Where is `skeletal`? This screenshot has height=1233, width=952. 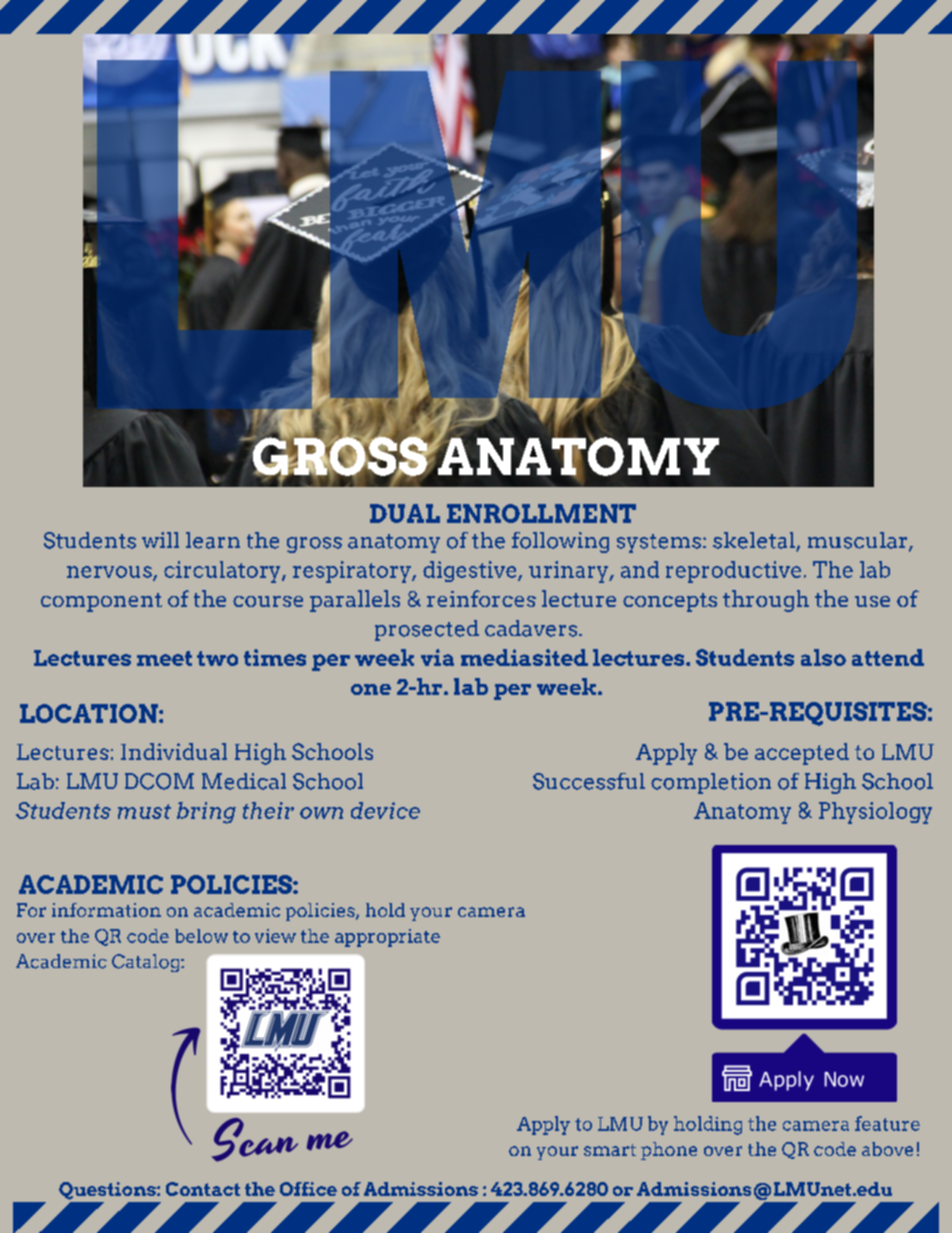
skeletal is located at coordinates (755, 541).
